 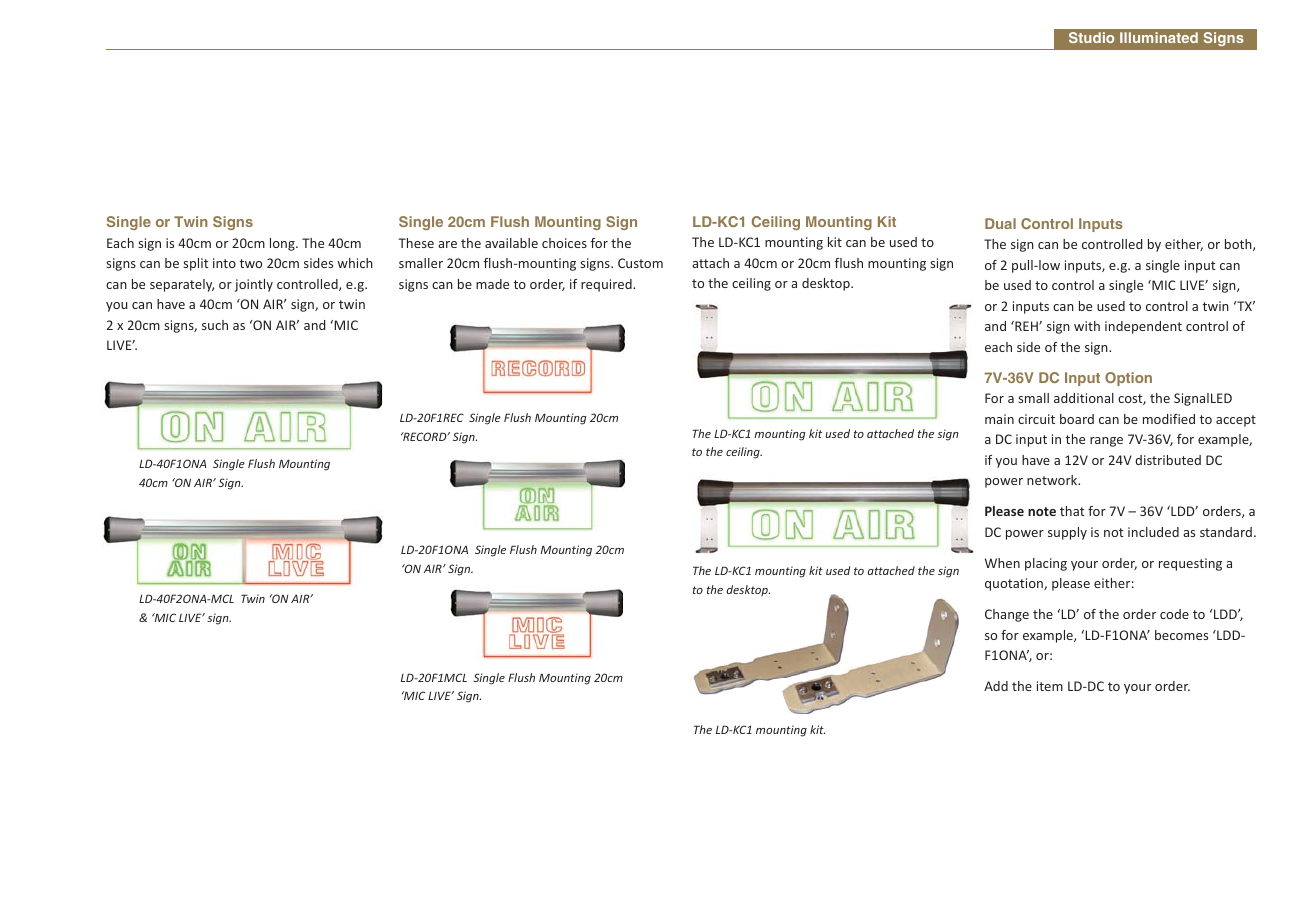 I want to click on main, so click(x=999, y=419).
